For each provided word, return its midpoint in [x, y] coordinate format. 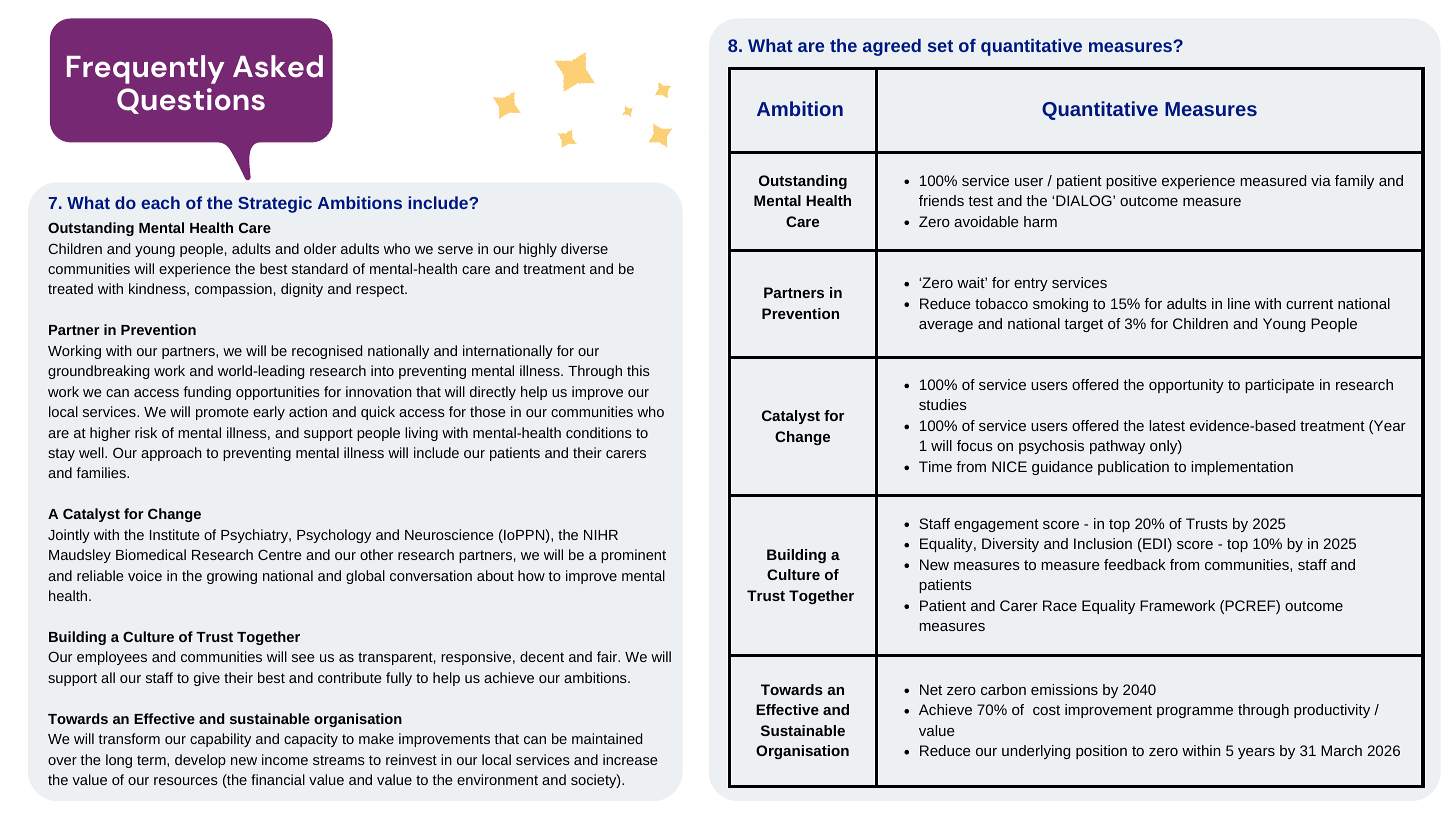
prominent [633, 556]
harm [1040, 221]
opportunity [1186, 386]
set [940, 46]
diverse [584, 248]
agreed [892, 47]
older [320, 248]
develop [200, 761]
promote [222, 413]
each [160, 202]
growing [232, 577]
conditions [599, 432]
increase [630, 759]
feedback [1135, 564]
